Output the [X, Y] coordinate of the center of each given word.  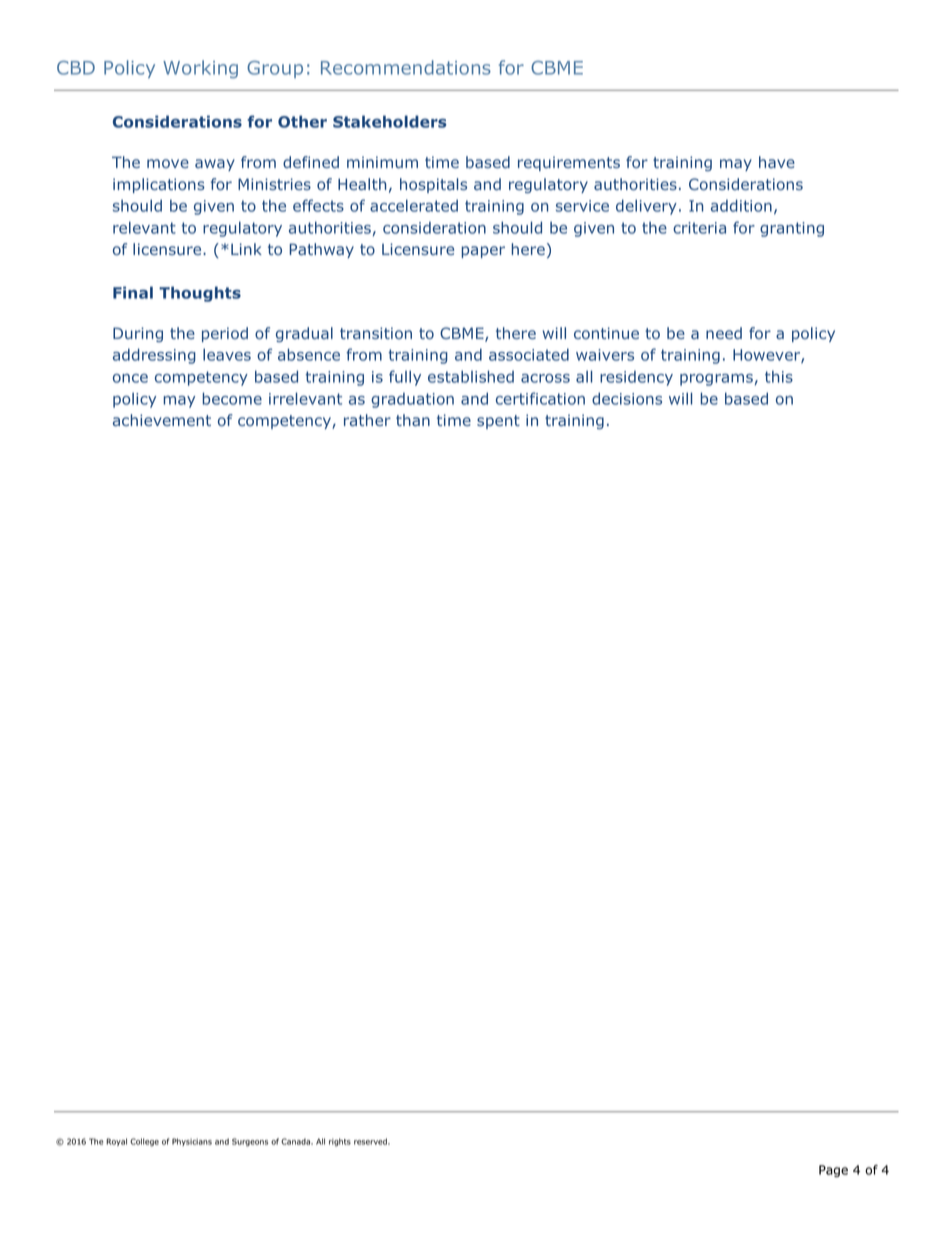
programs [716, 380]
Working [200, 69]
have [777, 162]
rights [340, 1142]
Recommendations [406, 67]
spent [498, 422]
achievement [162, 420]
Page [833, 1171]
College [144, 1142]
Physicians [192, 1142]
